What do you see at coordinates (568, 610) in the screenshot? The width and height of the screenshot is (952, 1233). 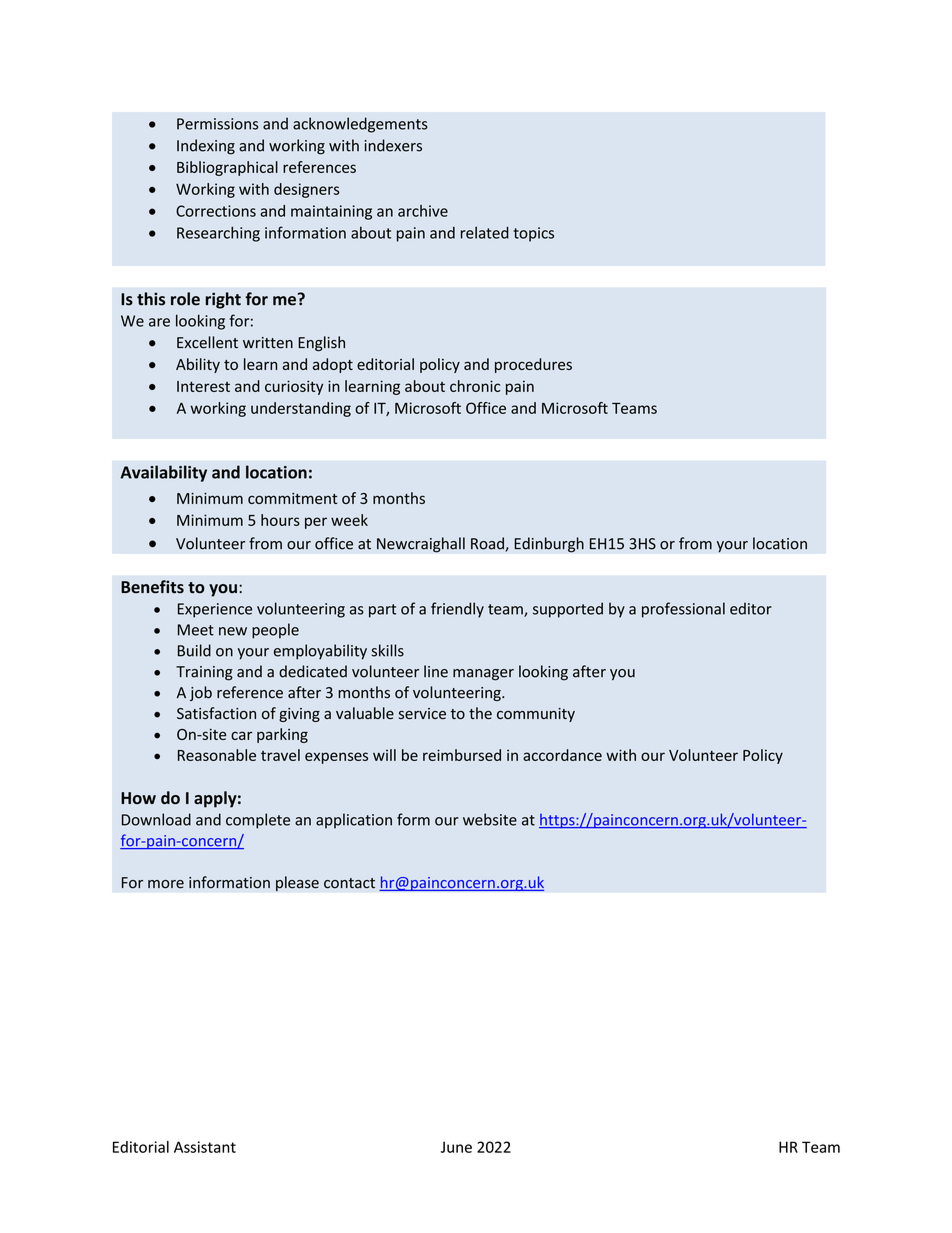 I see `supported` at bounding box center [568, 610].
